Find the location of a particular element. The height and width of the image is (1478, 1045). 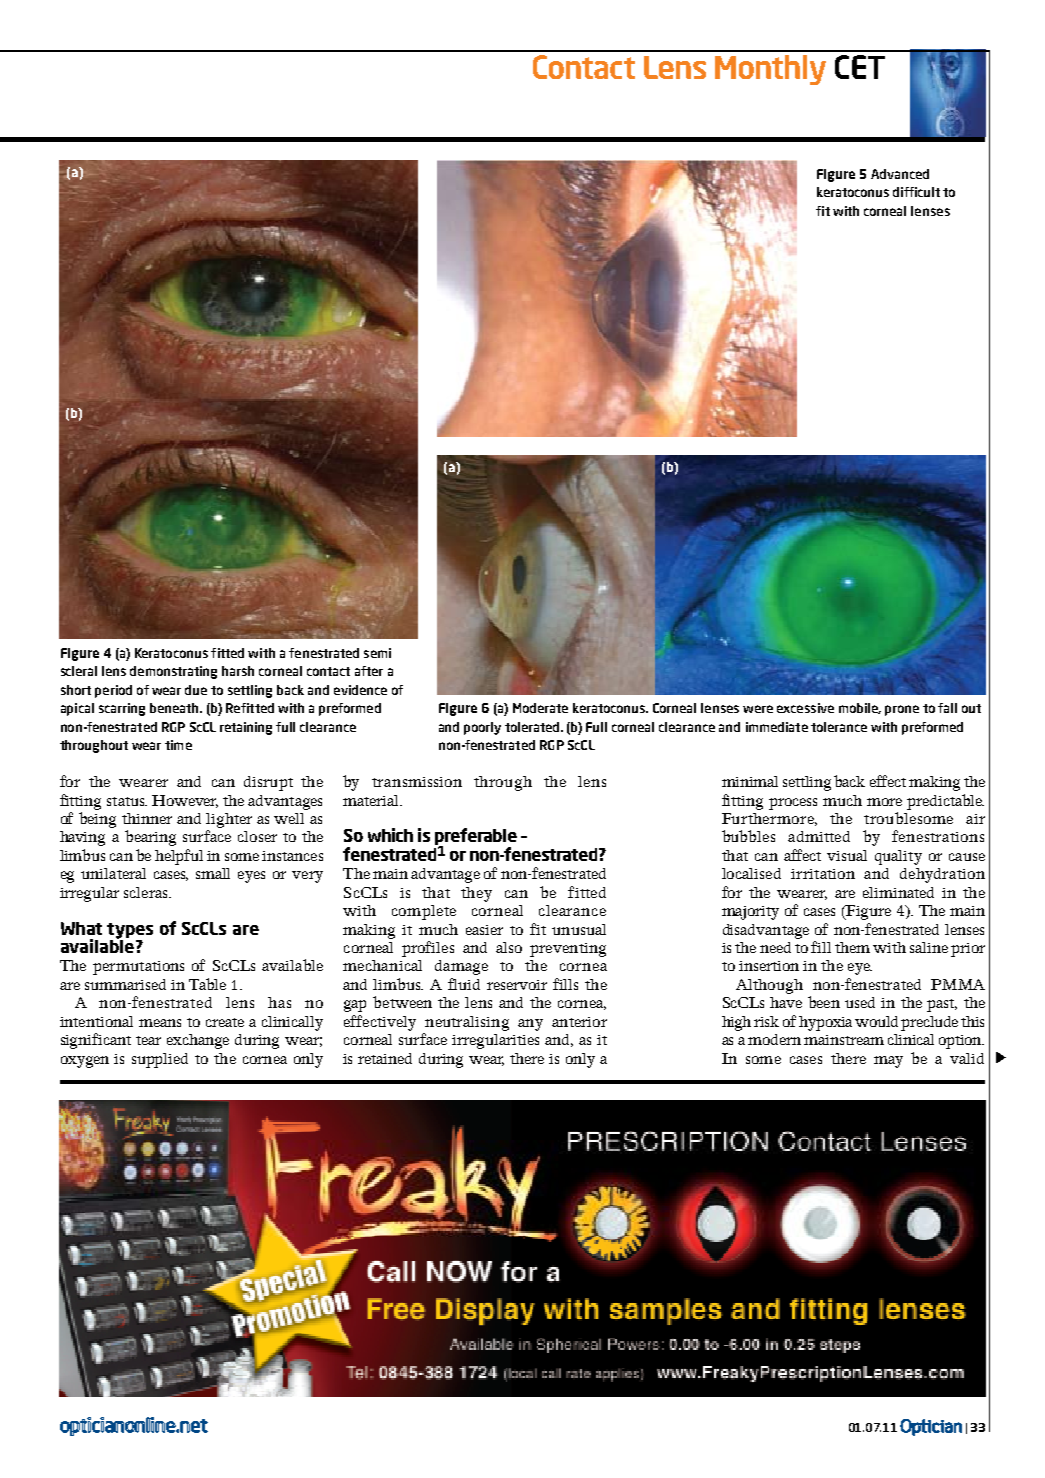

demonstrating is located at coordinates (173, 672).
